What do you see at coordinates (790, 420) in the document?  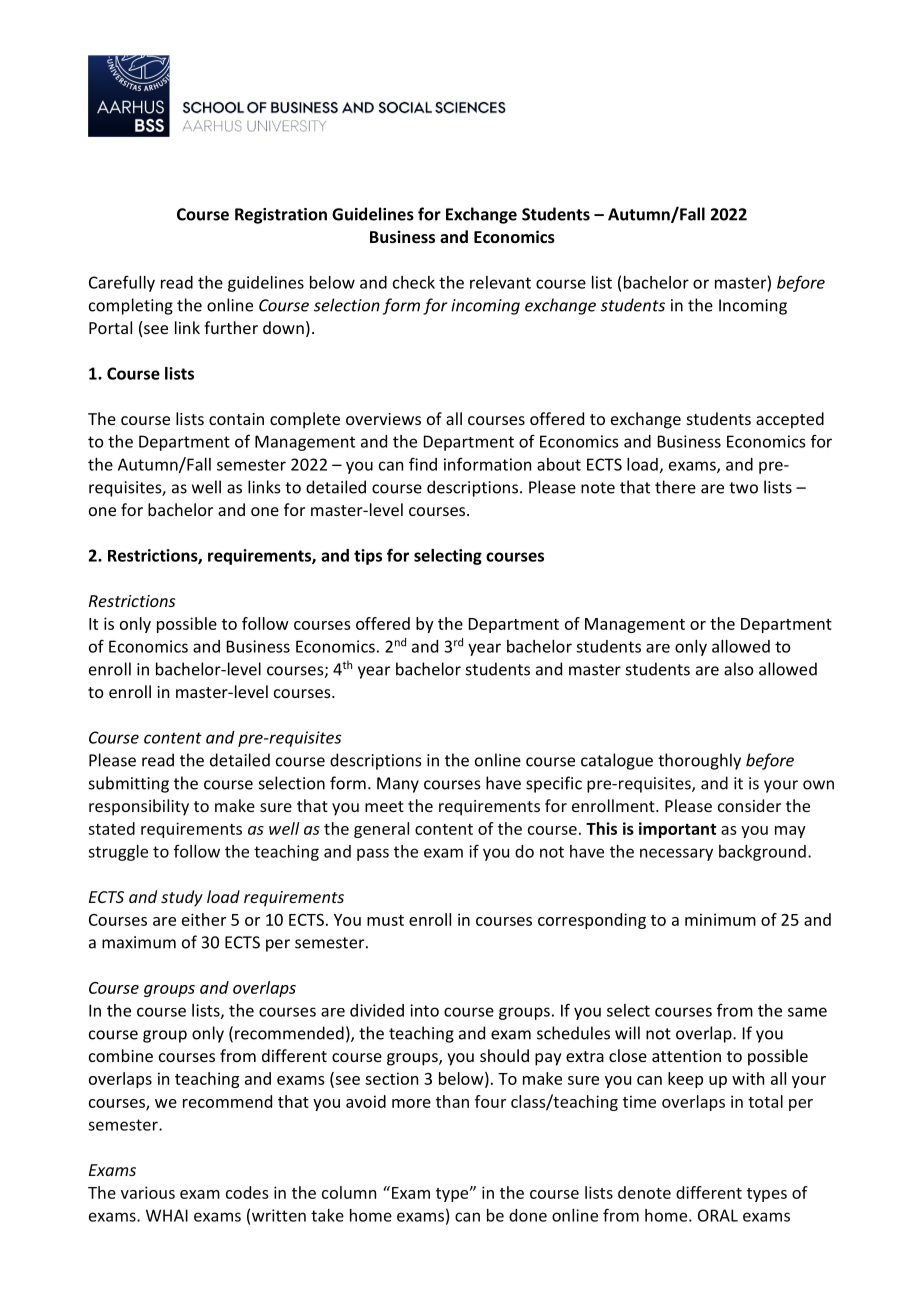 I see `accepted` at bounding box center [790, 420].
